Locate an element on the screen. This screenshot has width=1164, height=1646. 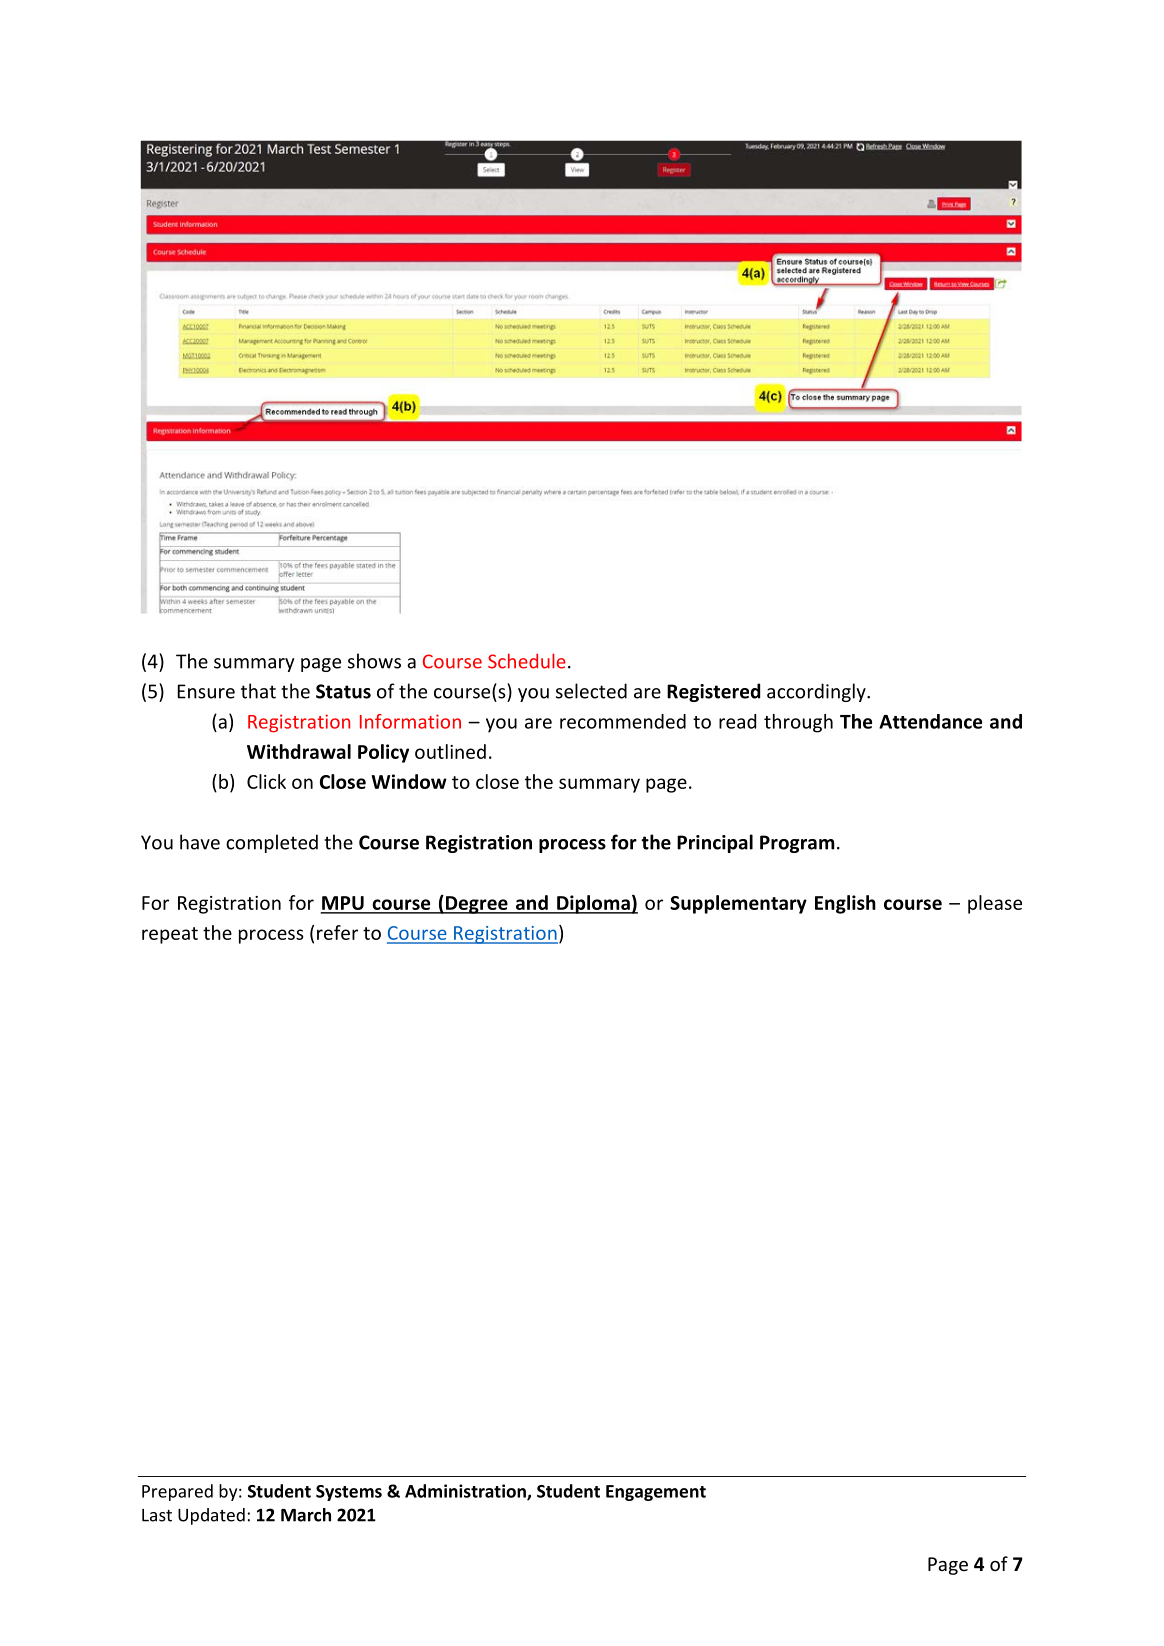
that is located at coordinates (258, 691).
